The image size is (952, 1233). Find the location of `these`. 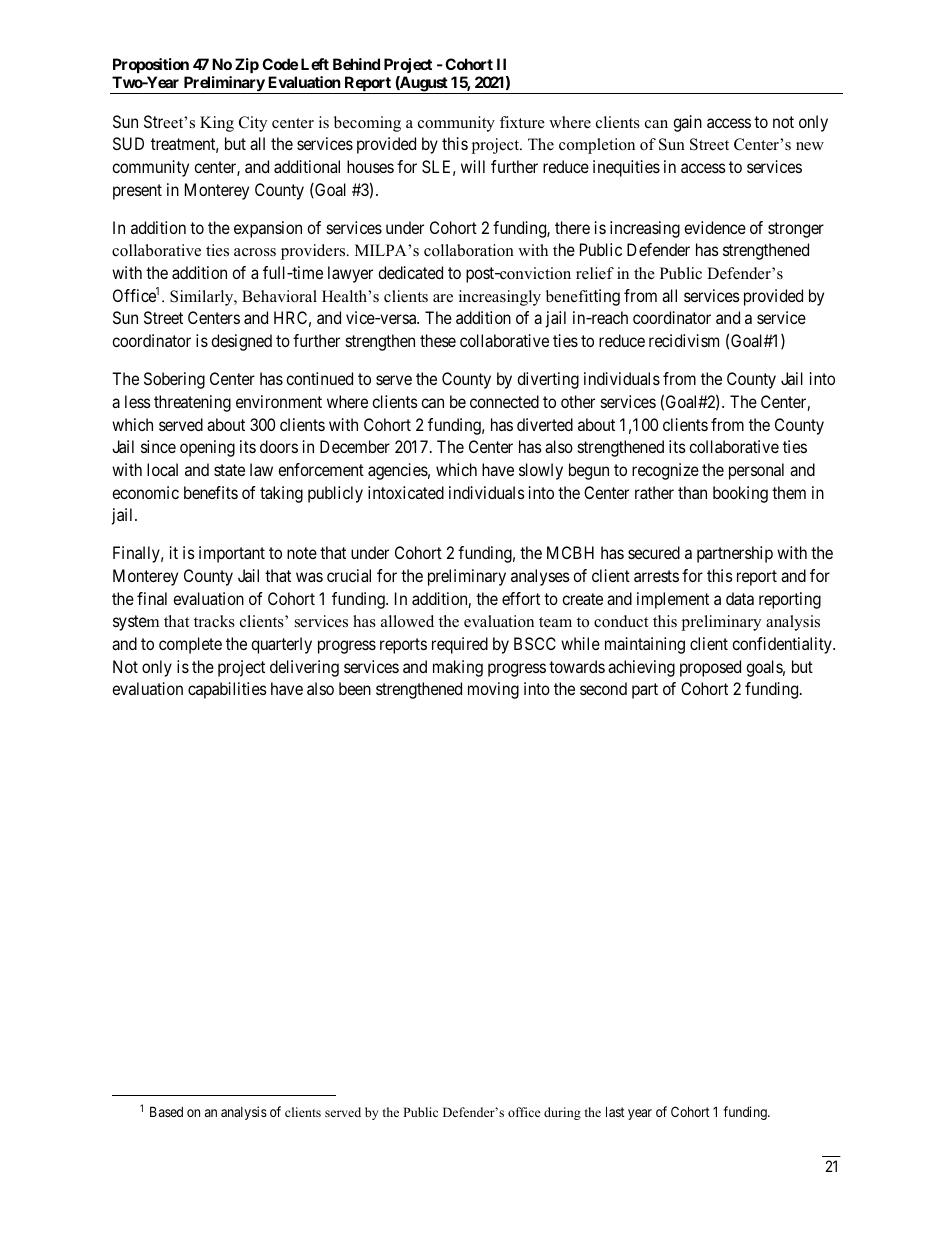

these is located at coordinates (438, 340).
